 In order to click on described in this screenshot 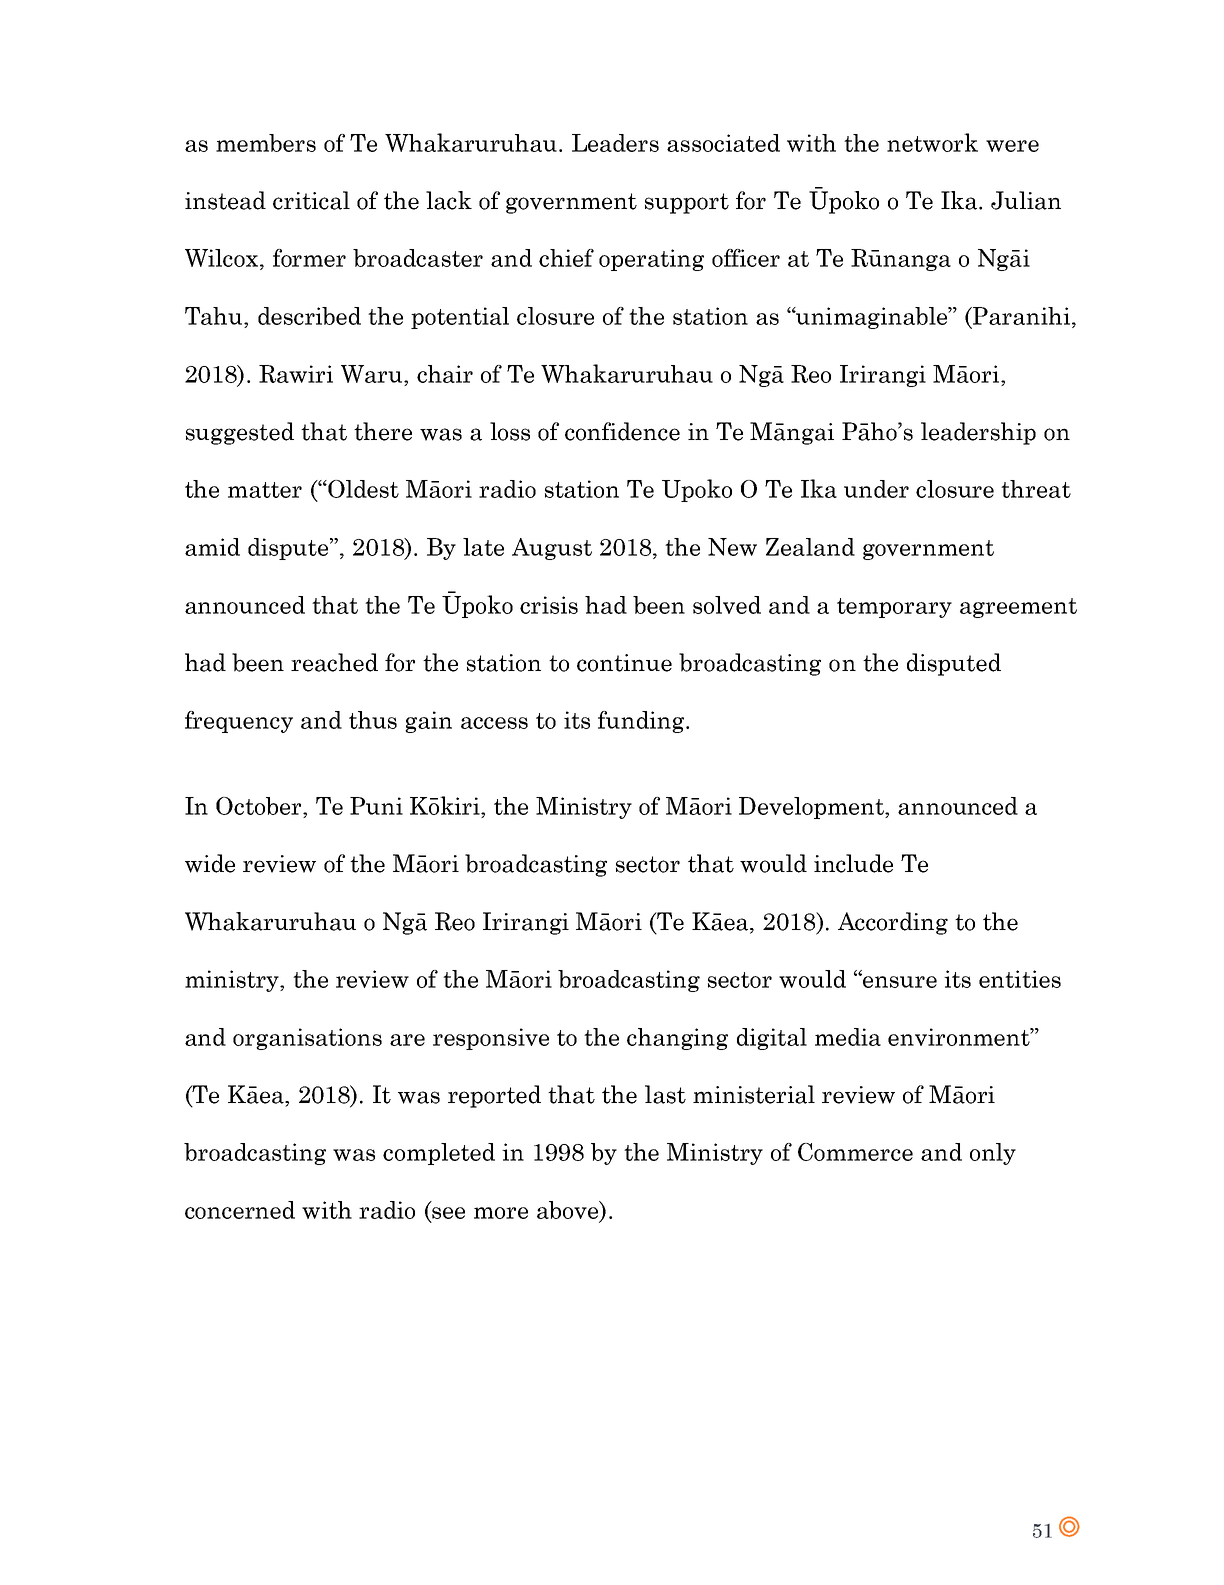, I will do `click(309, 316)`.
